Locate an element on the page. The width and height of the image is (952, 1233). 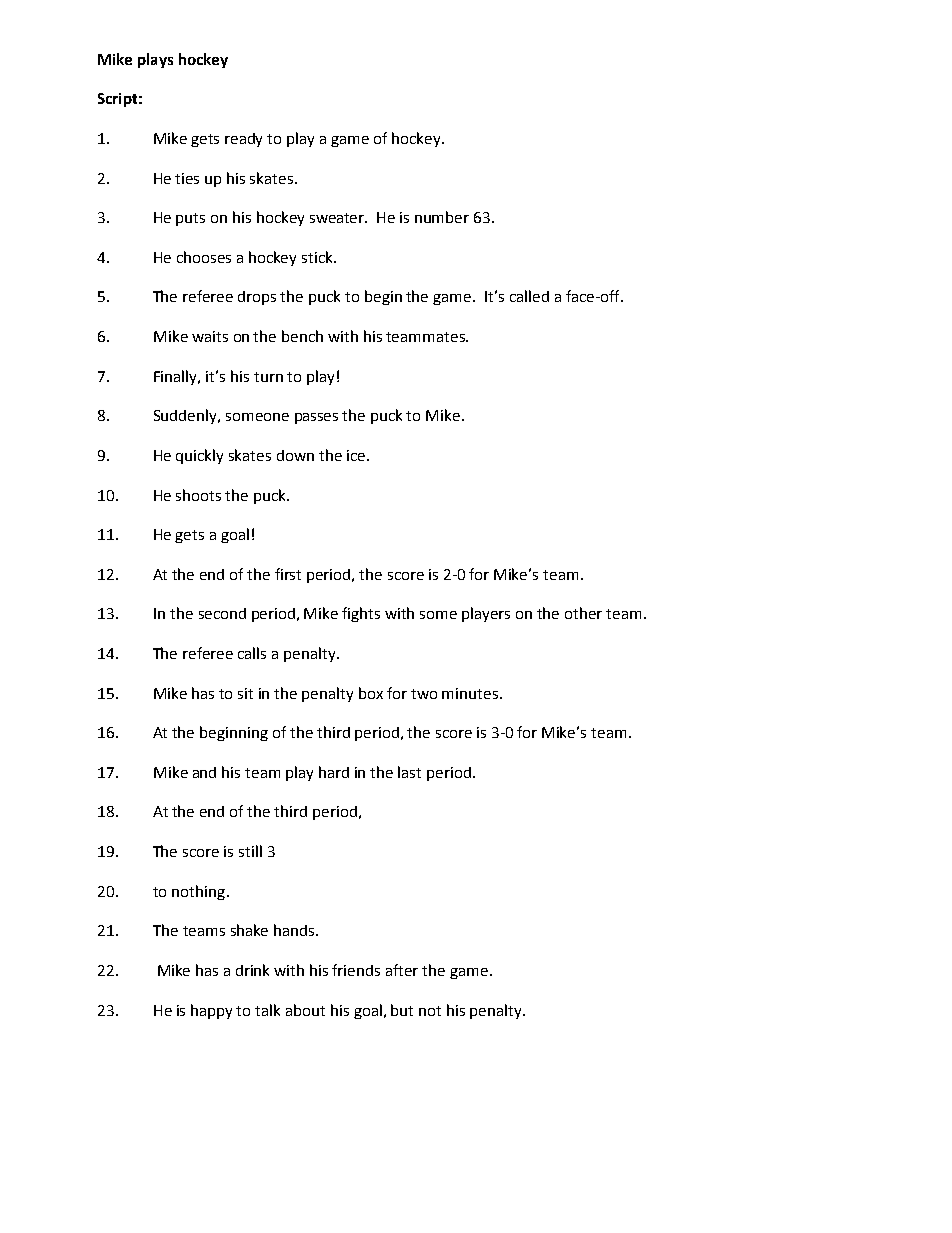
minutes is located at coordinates (471, 693).
